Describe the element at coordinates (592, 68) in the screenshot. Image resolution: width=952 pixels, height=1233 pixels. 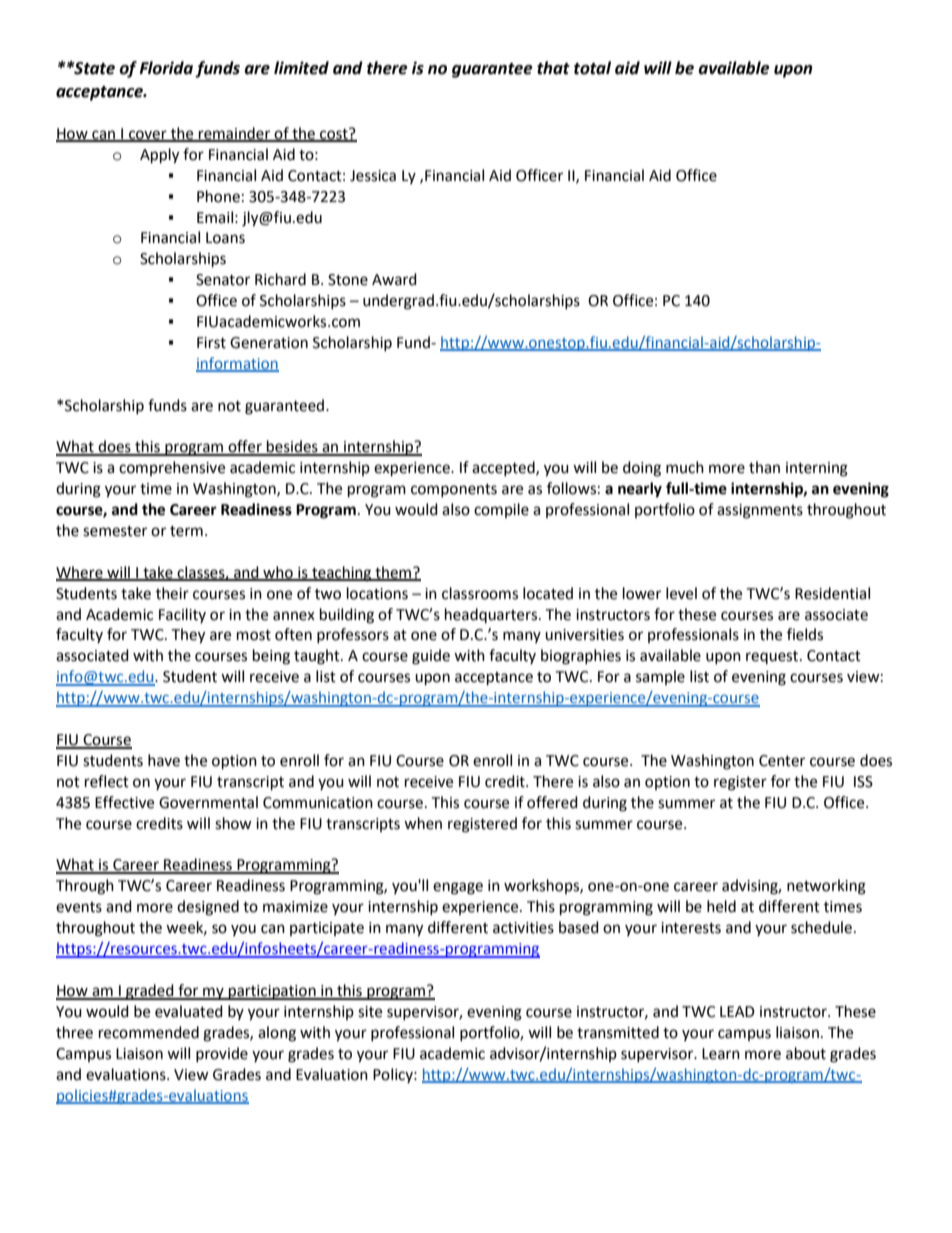
I see `total` at that location.
